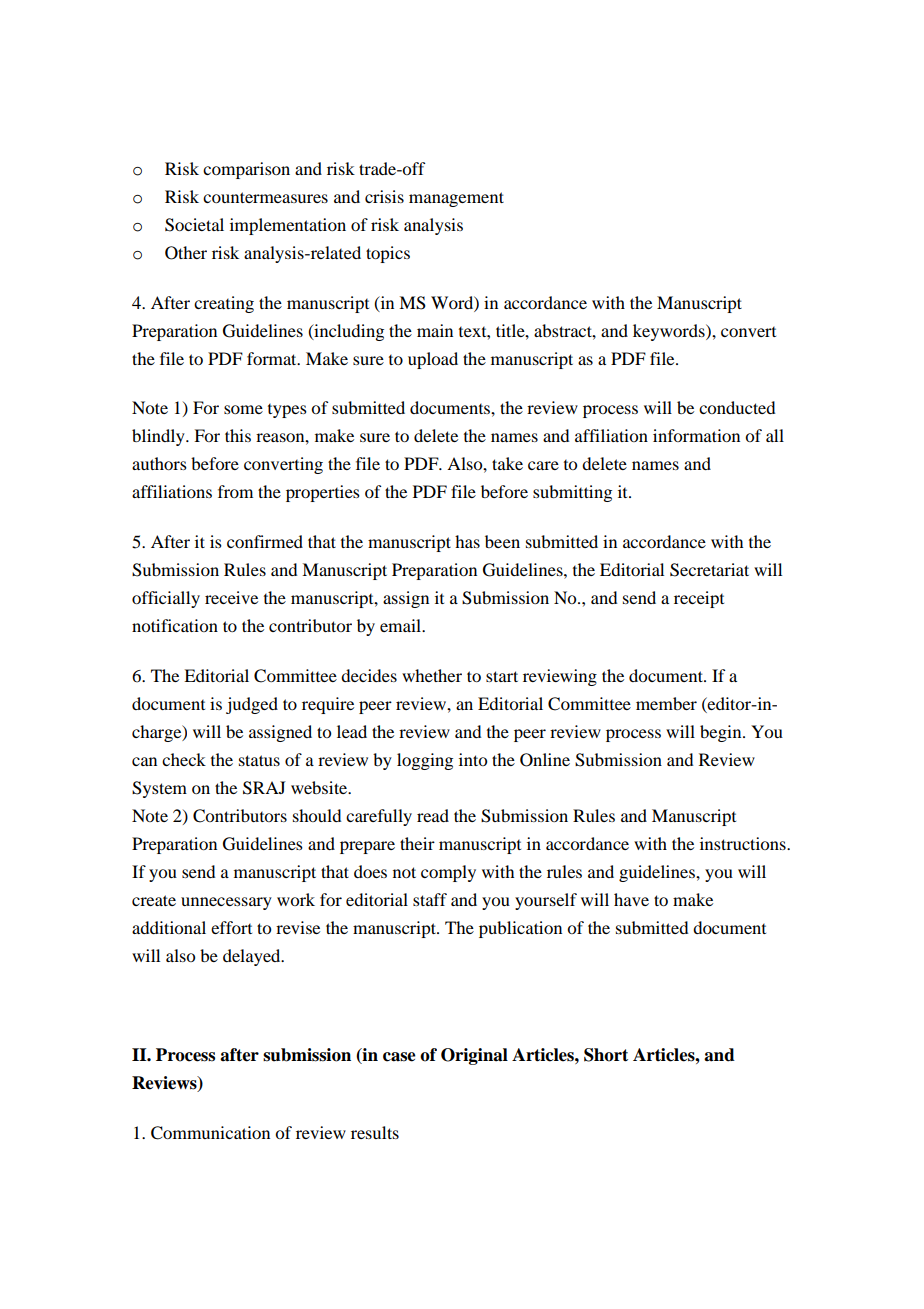  Describe the element at coordinates (467, 541) in the screenshot. I see `has` at that location.
